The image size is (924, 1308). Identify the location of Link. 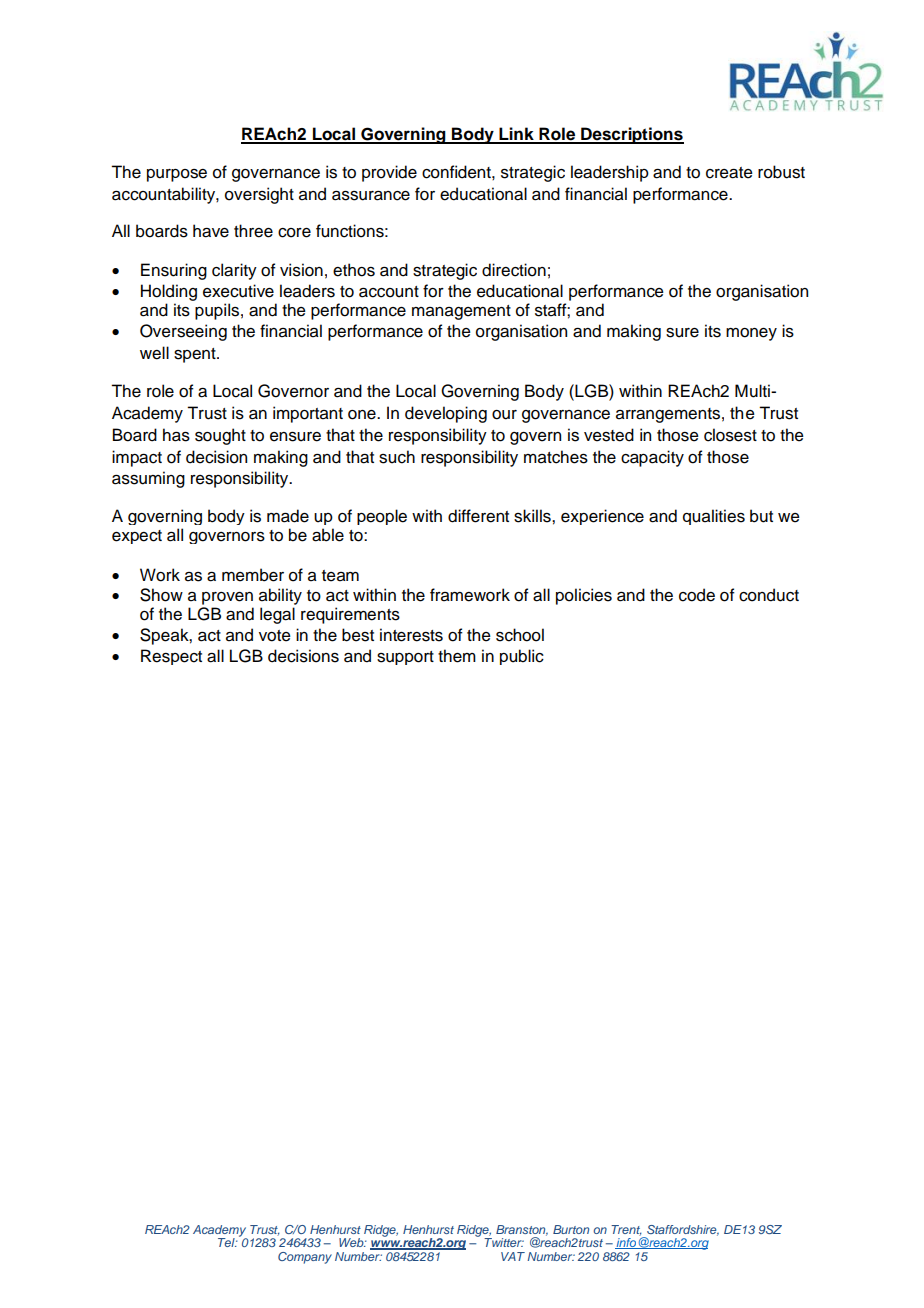
(516, 135).
